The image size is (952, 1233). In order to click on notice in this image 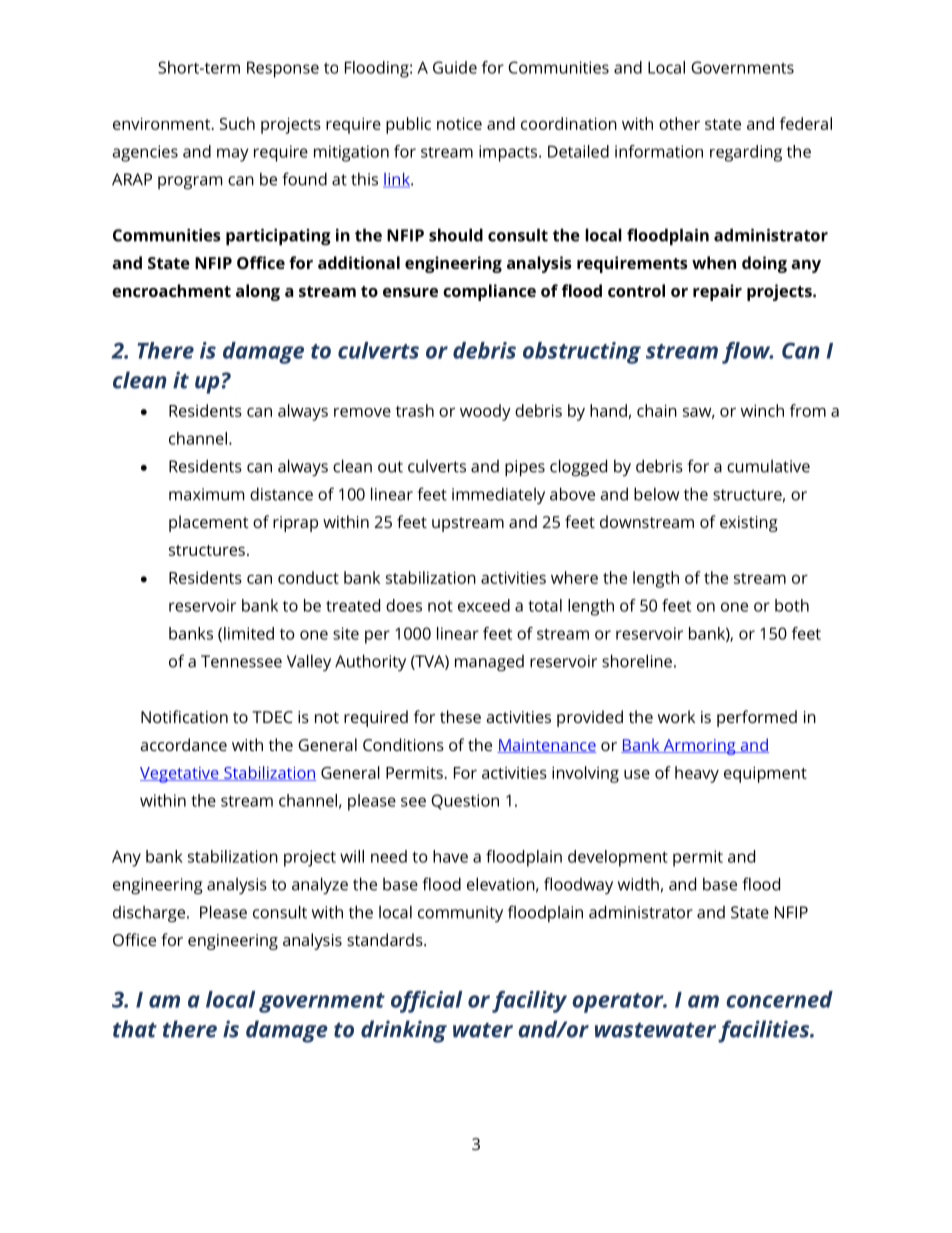, I will do `click(459, 123)`.
